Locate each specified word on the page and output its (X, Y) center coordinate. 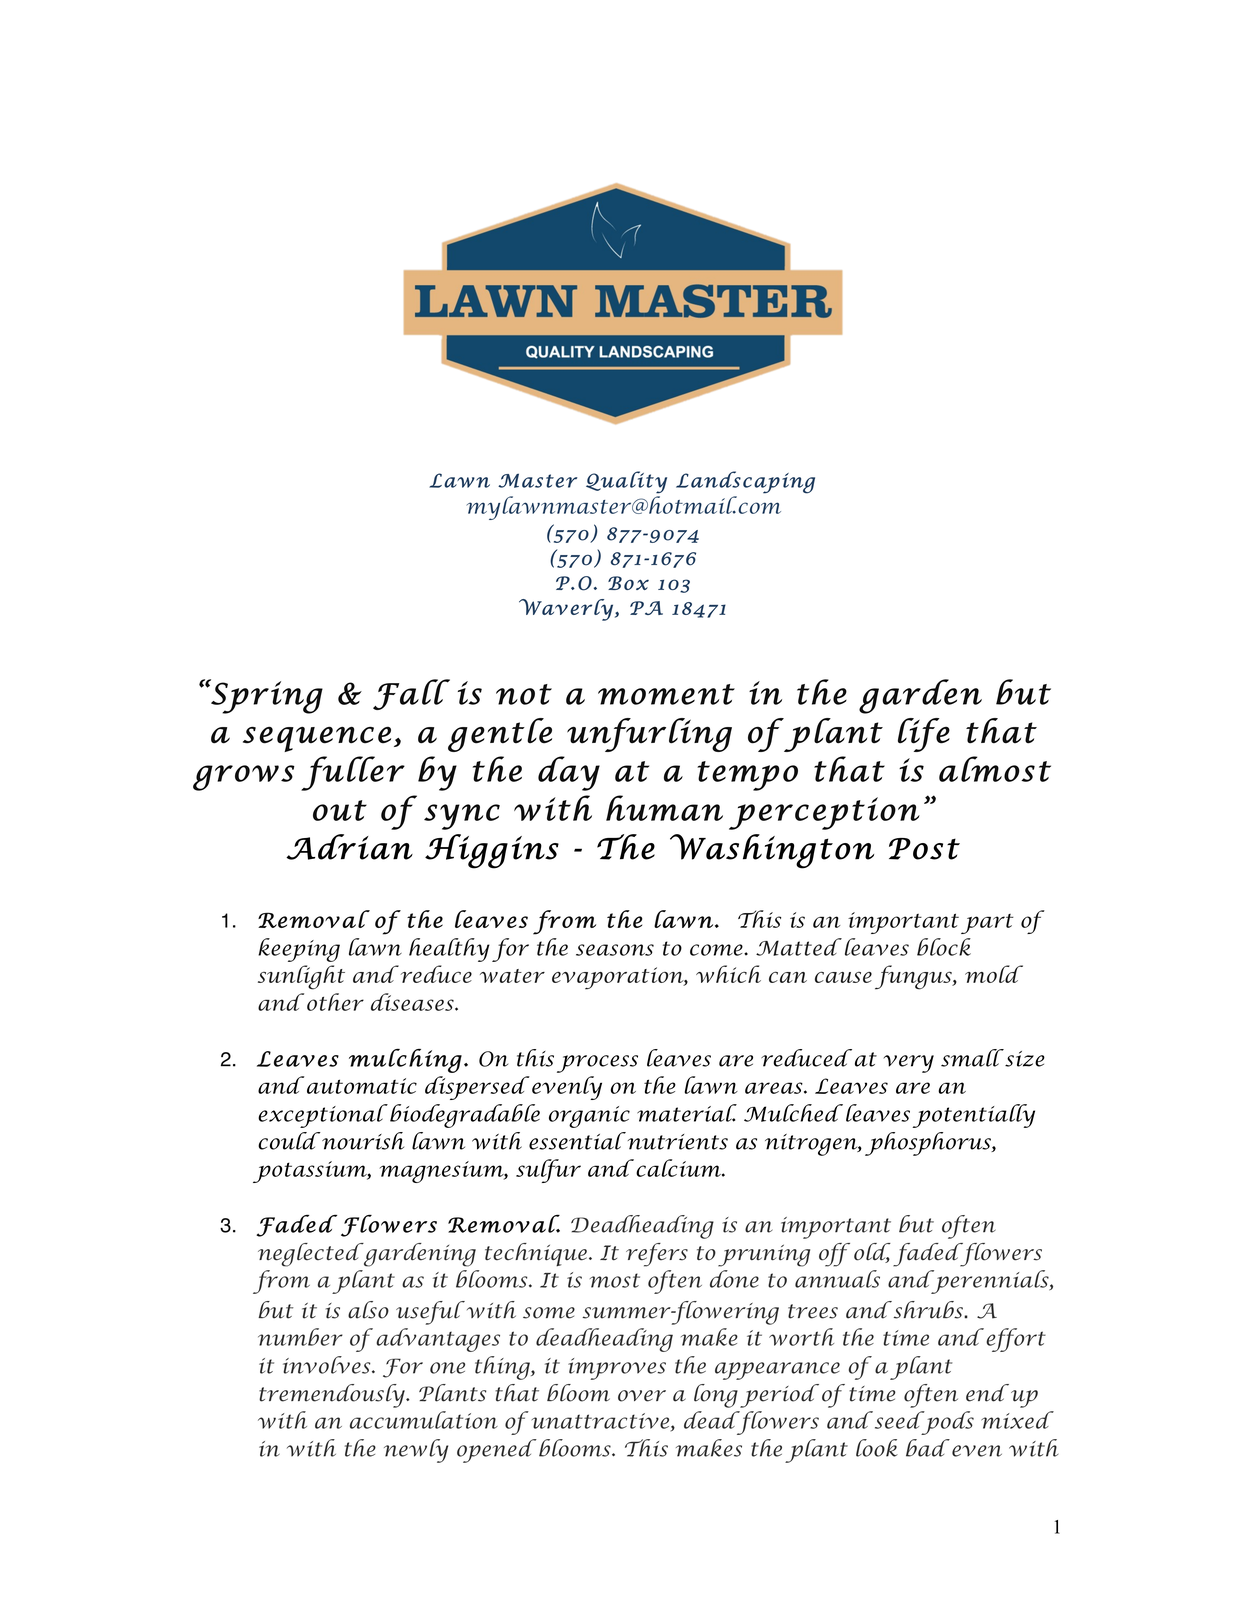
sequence (317, 739)
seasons (615, 950)
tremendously (333, 1396)
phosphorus (929, 1144)
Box (628, 583)
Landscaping (745, 482)
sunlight (301, 977)
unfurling (649, 735)
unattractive (602, 1422)
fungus (914, 977)
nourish (362, 1141)
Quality (626, 482)
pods (946, 1423)
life (924, 735)
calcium (679, 1168)
